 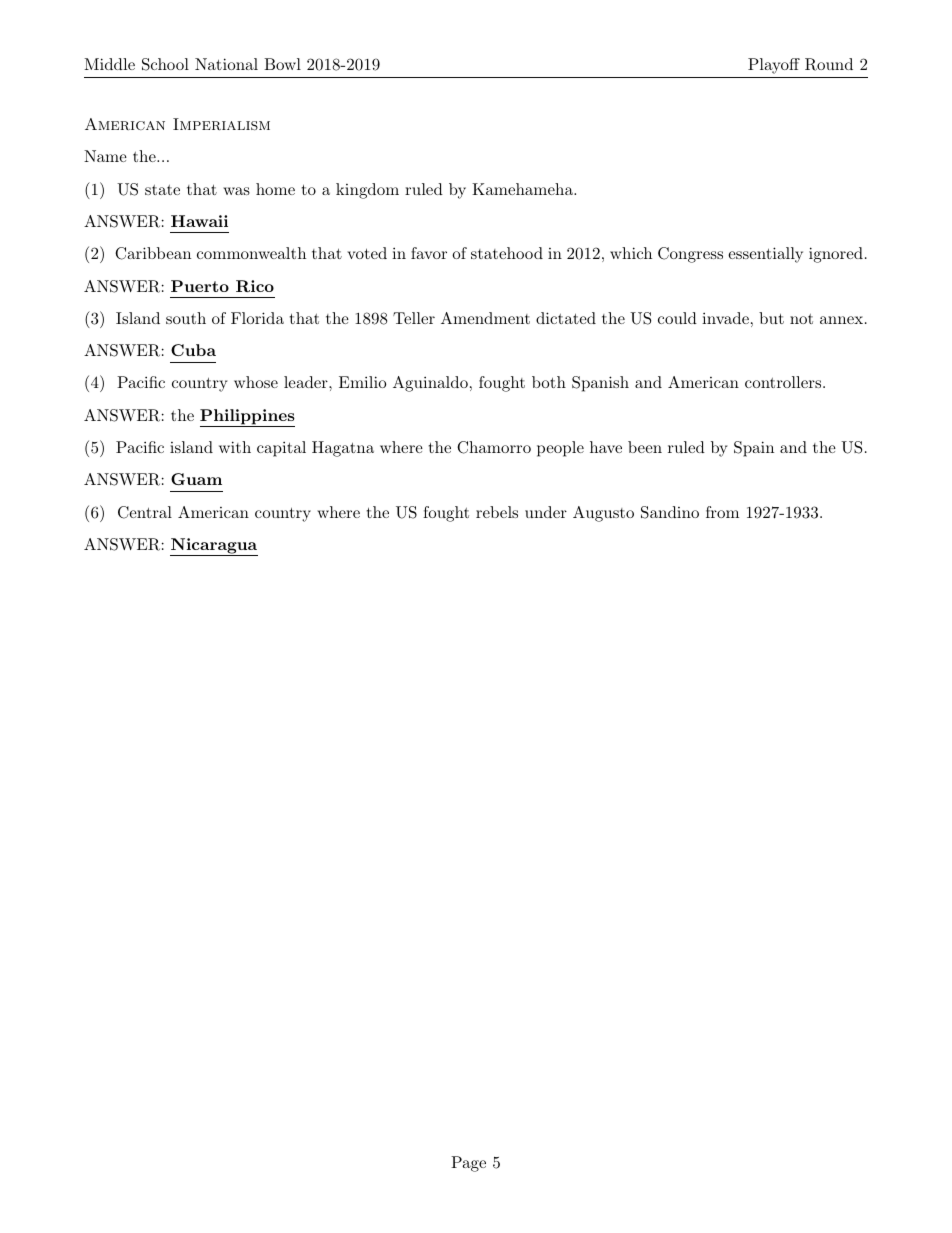 I want to click on from, so click(x=722, y=512).
